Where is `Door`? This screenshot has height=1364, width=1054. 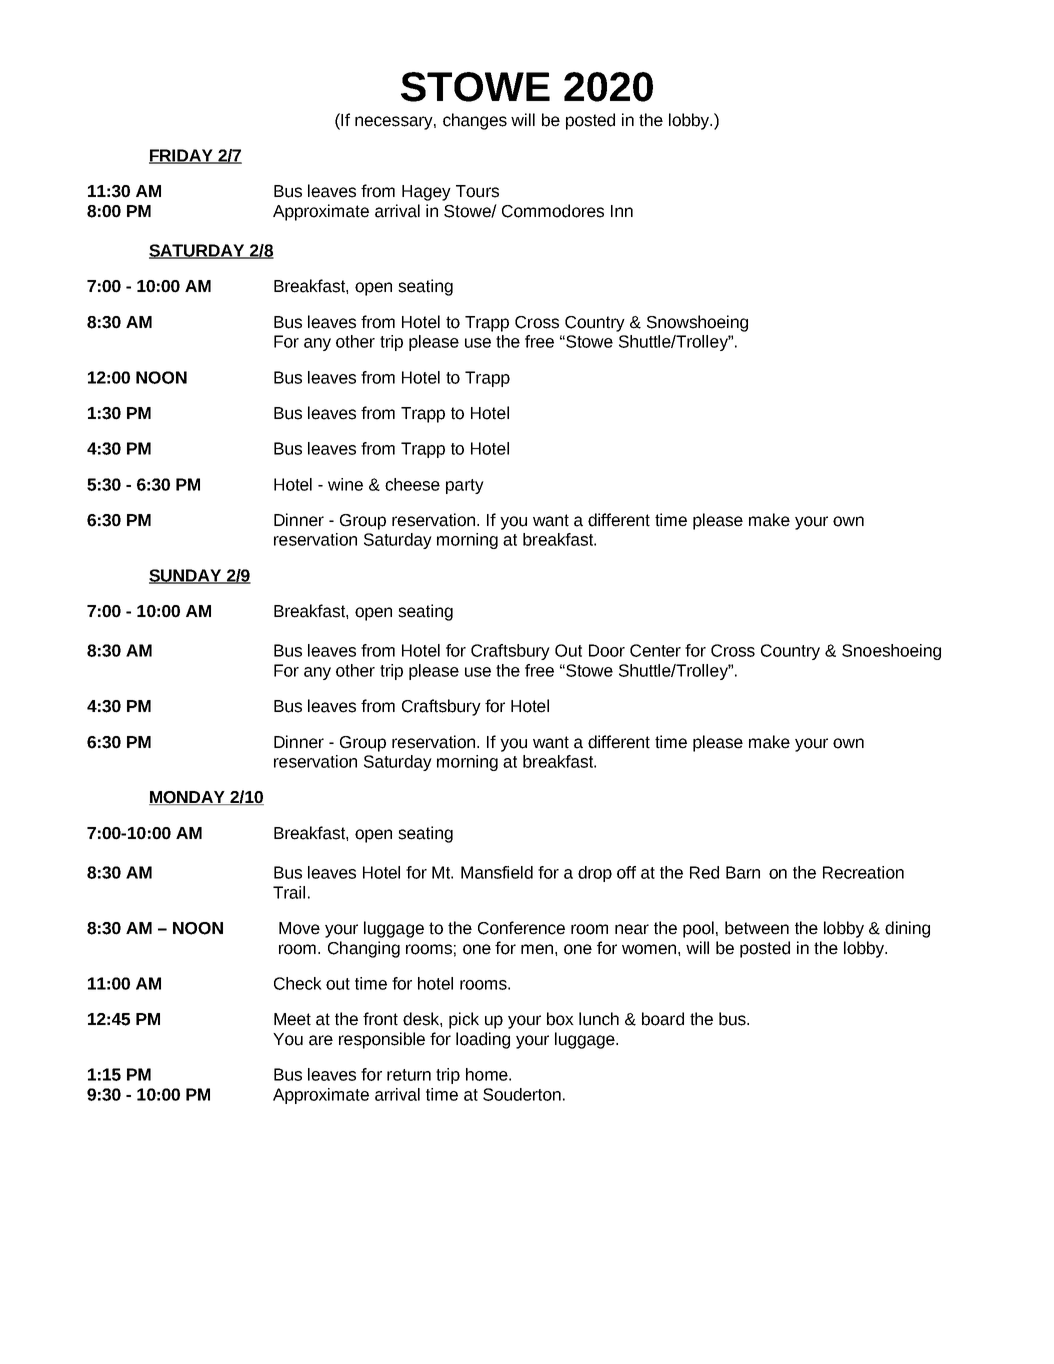 Door is located at coordinates (607, 650).
